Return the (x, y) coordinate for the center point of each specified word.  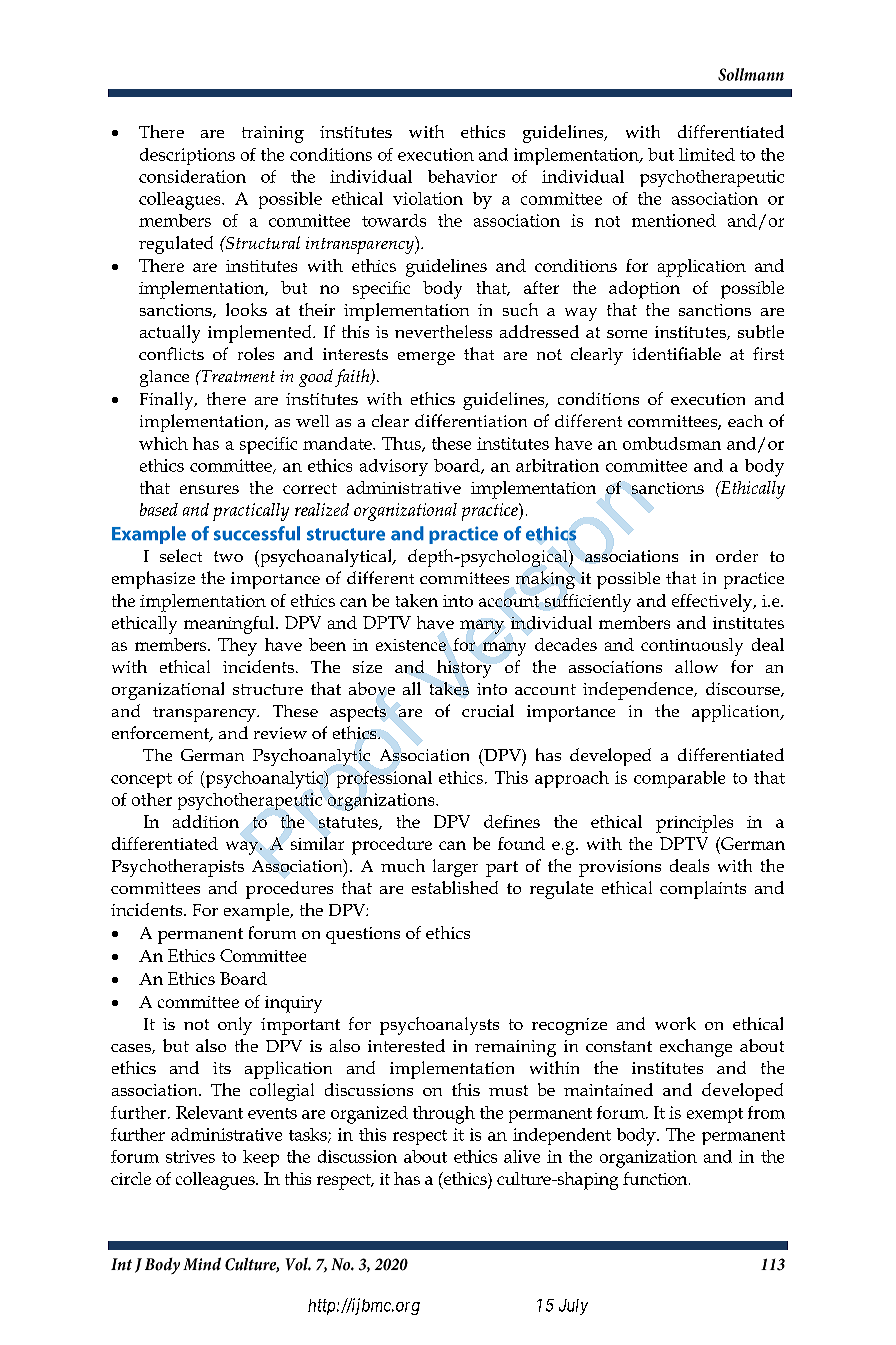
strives (190, 1156)
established (455, 887)
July (573, 1307)
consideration (192, 176)
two (228, 556)
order (737, 556)
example (258, 912)
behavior (462, 176)
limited (707, 154)
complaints (703, 890)
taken (417, 600)
